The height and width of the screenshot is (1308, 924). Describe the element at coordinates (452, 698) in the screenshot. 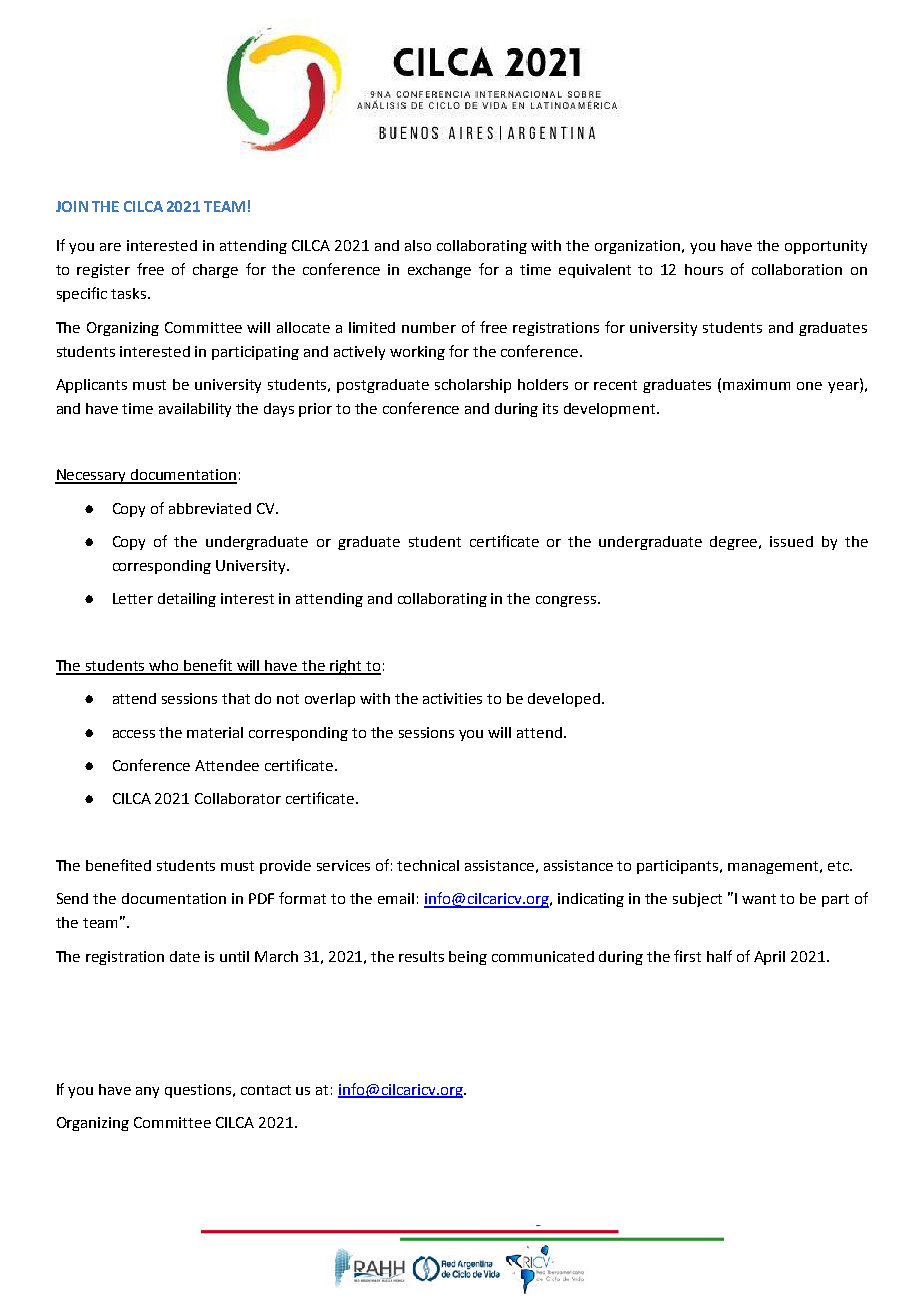

I see `activities` at that location.
